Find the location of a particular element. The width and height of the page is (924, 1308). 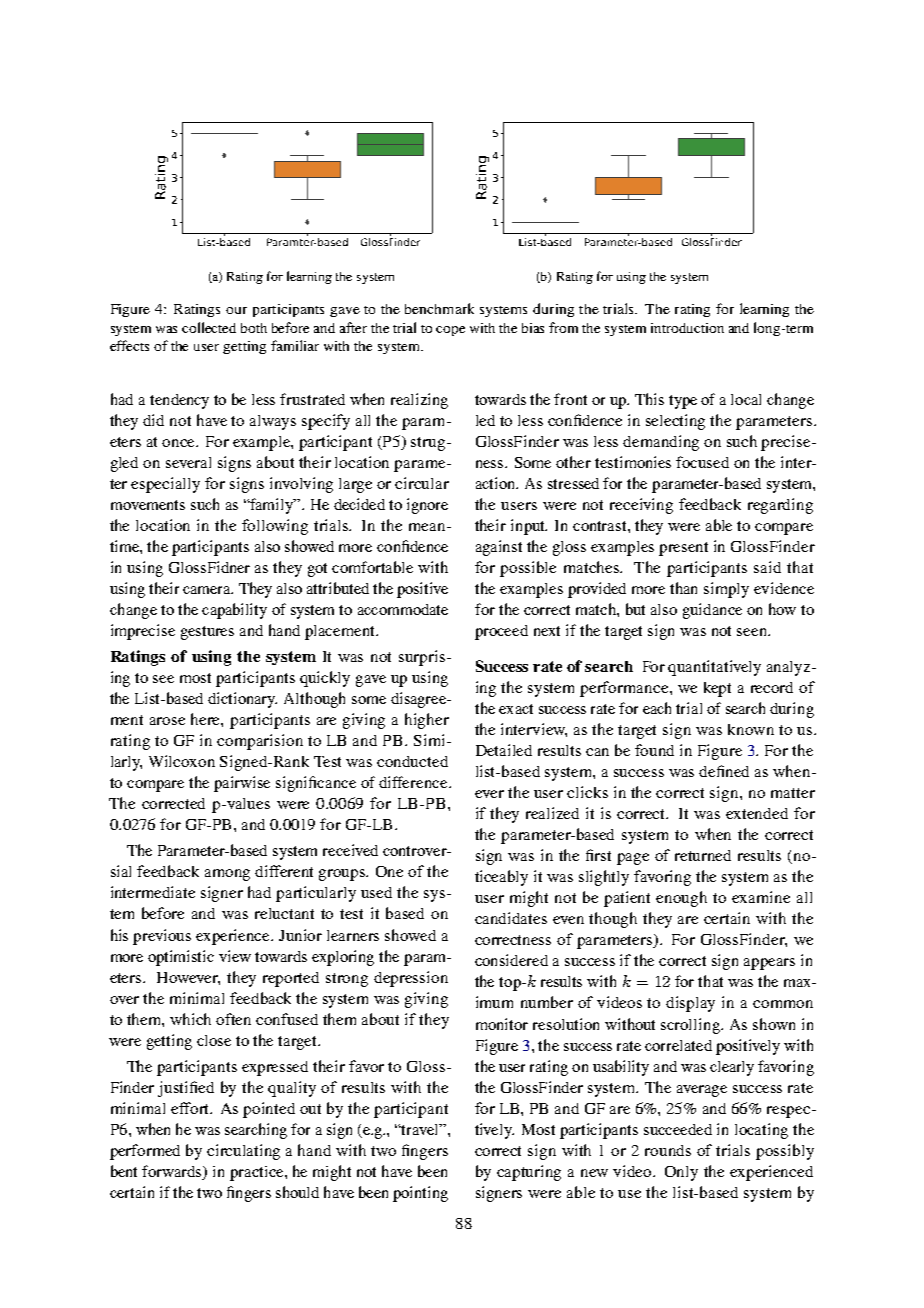

introduction is located at coordinates (687, 328).
